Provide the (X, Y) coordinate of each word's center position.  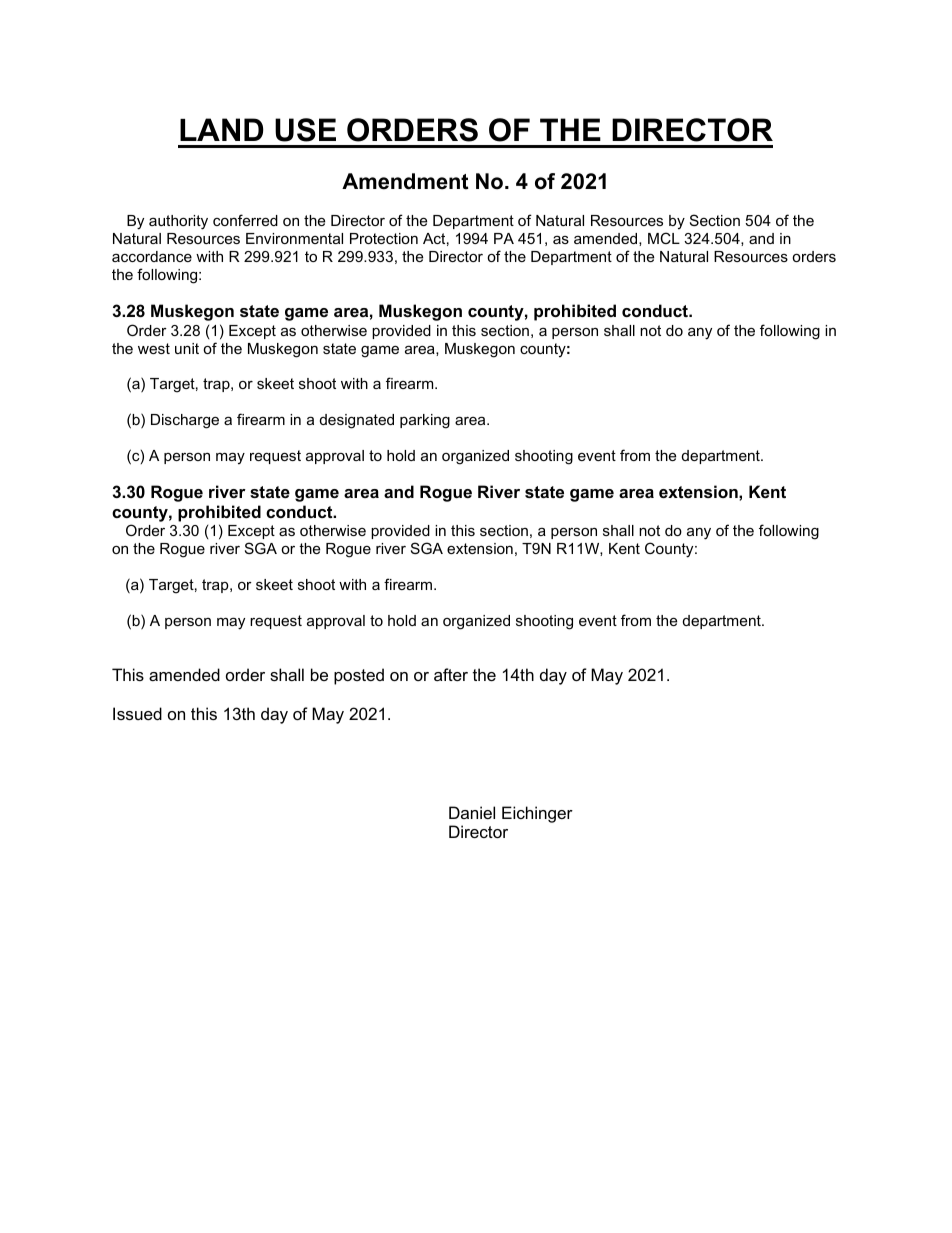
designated (357, 421)
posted (359, 676)
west (154, 348)
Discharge (185, 421)
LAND (221, 129)
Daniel (472, 812)
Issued (137, 713)
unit (187, 348)
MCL (664, 238)
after (451, 674)
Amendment (405, 181)
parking (425, 421)
